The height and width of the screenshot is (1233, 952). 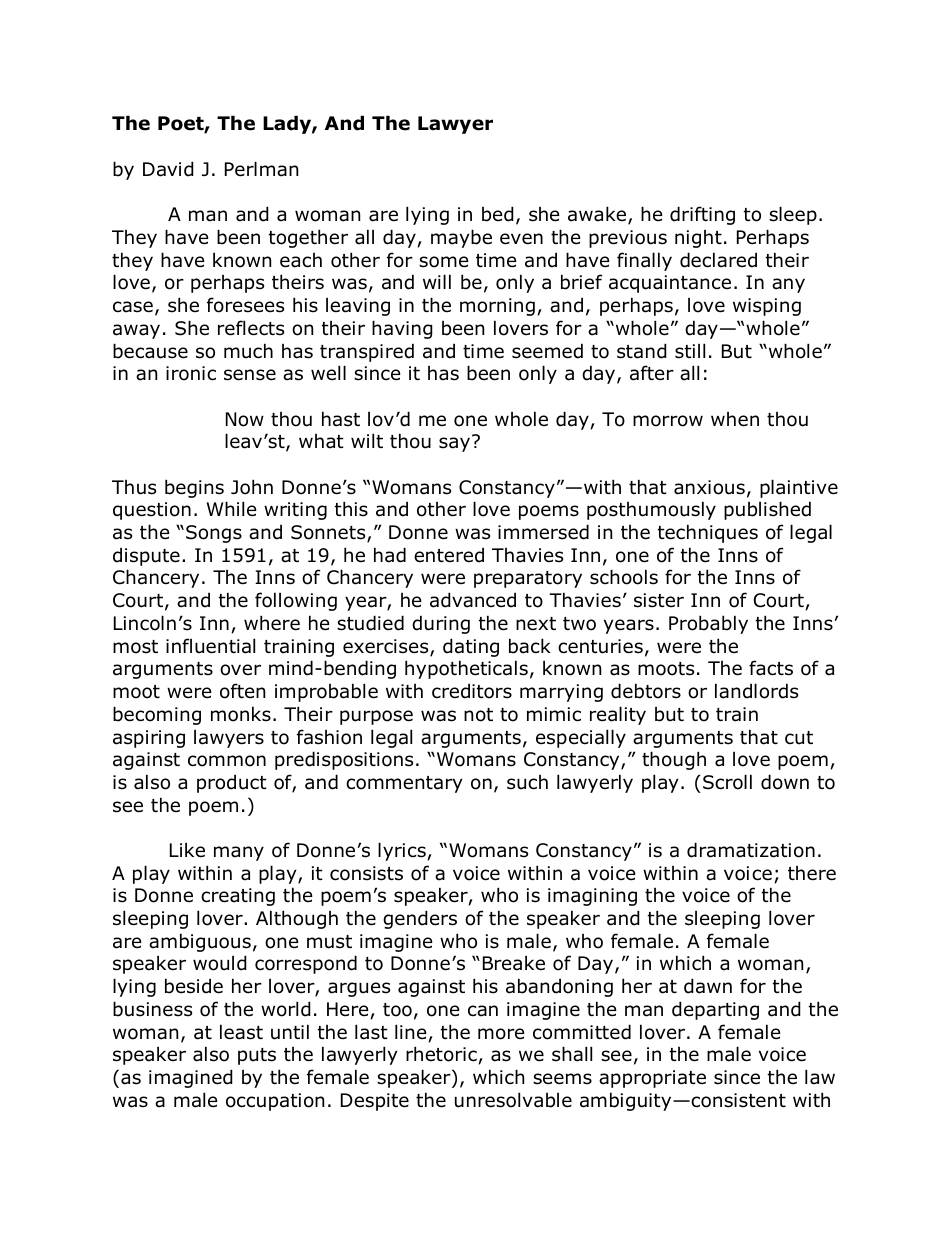 What do you see at coordinates (191, 373) in the screenshot?
I see `ironic` at bounding box center [191, 373].
